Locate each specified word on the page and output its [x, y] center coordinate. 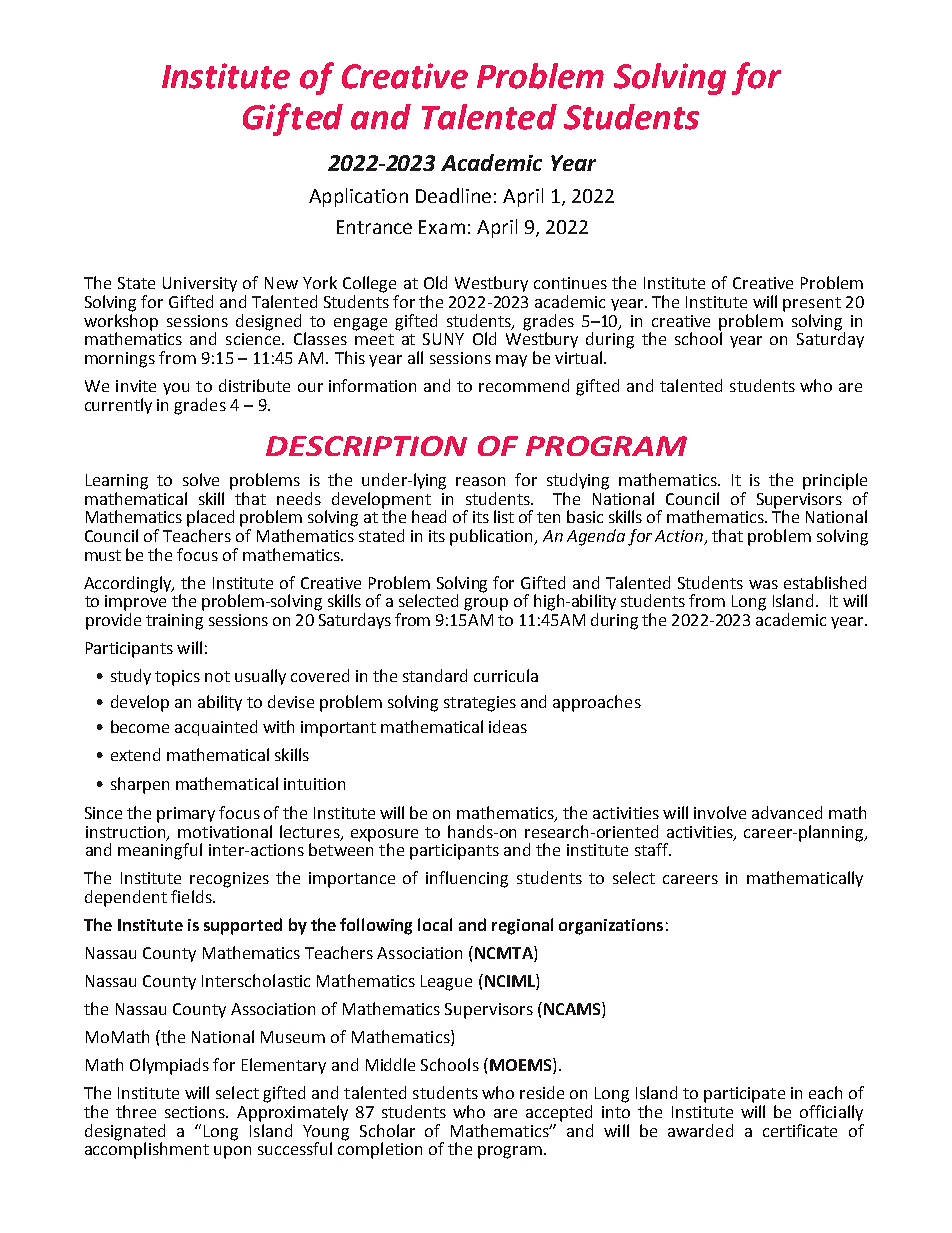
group [486, 604]
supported [243, 926]
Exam [442, 227]
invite [136, 386]
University [200, 284]
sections [196, 1112]
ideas [508, 726]
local [435, 924]
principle [835, 481]
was [763, 584]
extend [135, 754]
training [174, 622]
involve [720, 812]
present [812, 304]
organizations [611, 927]
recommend [524, 385]
